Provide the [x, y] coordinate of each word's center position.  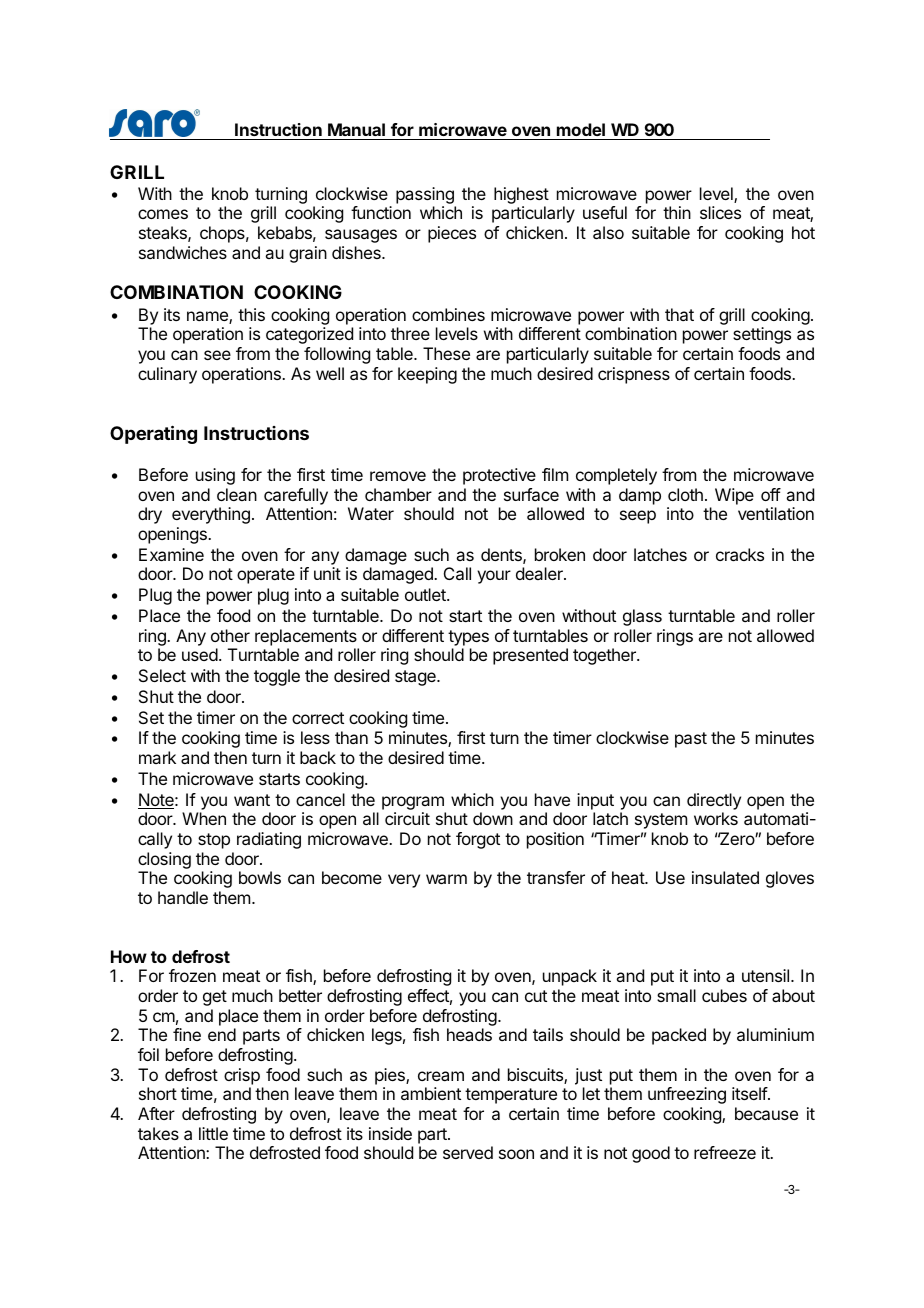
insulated [725, 877]
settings [762, 335]
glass [642, 617]
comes [163, 214]
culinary [167, 375]
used [200, 654]
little [213, 1133]
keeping [427, 375]
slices [720, 212]
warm [446, 879]
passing [426, 197]
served [468, 1152]
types [468, 638]
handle [183, 897]
